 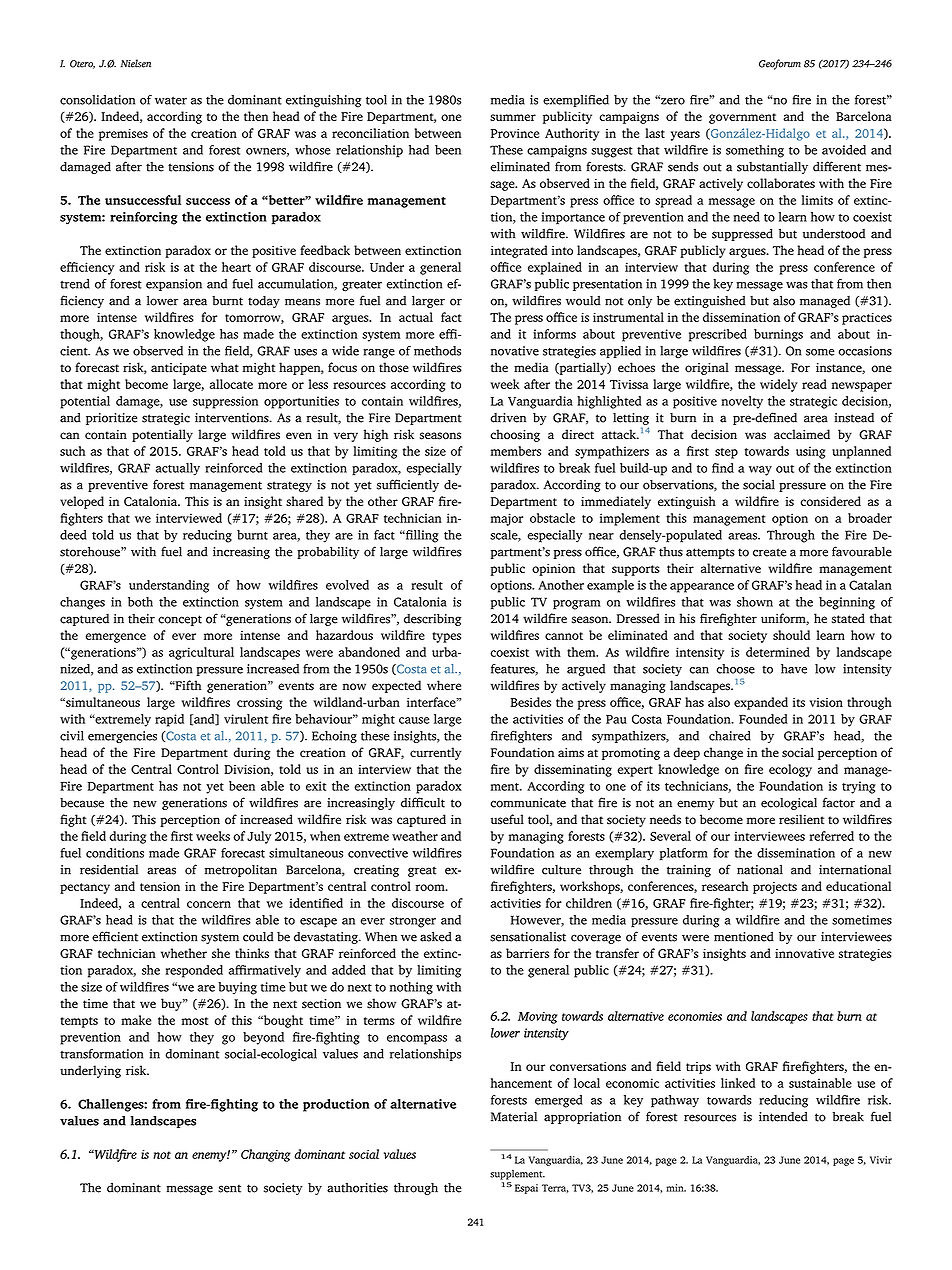 What do you see at coordinates (111, 419) in the image?
I see `prioritize` at bounding box center [111, 419].
